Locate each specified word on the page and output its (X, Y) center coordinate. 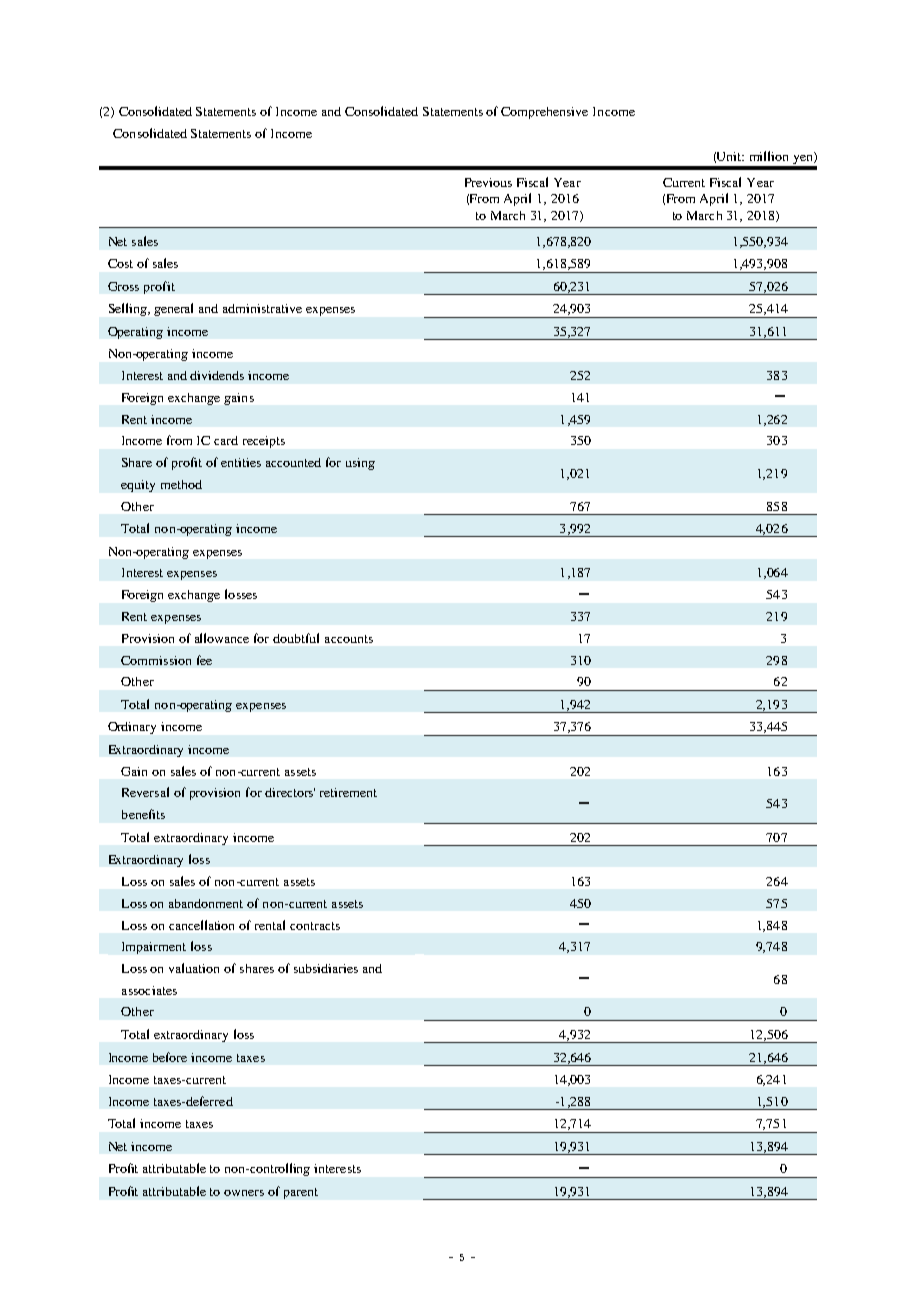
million (769, 156)
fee (204, 660)
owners (244, 1193)
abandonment (206, 903)
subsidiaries (326, 968)
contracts (315, 926)
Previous (488, 182)
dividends (217, 375)
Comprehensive (544, 113)
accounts (349, 639)
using (360, 464)
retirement (348, 792)
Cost (120, 263)
